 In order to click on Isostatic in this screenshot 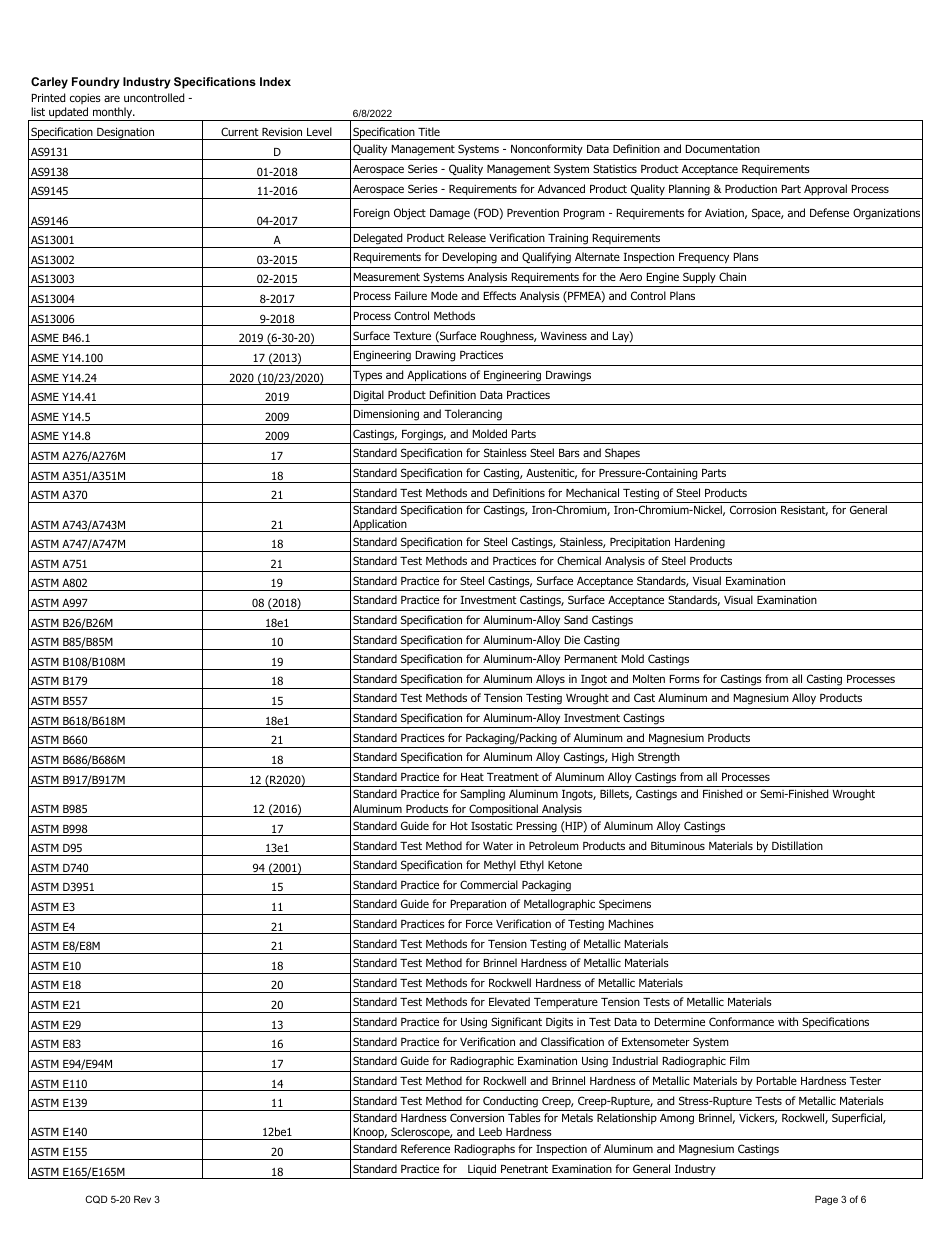, I will do `click(492, 826)`.
